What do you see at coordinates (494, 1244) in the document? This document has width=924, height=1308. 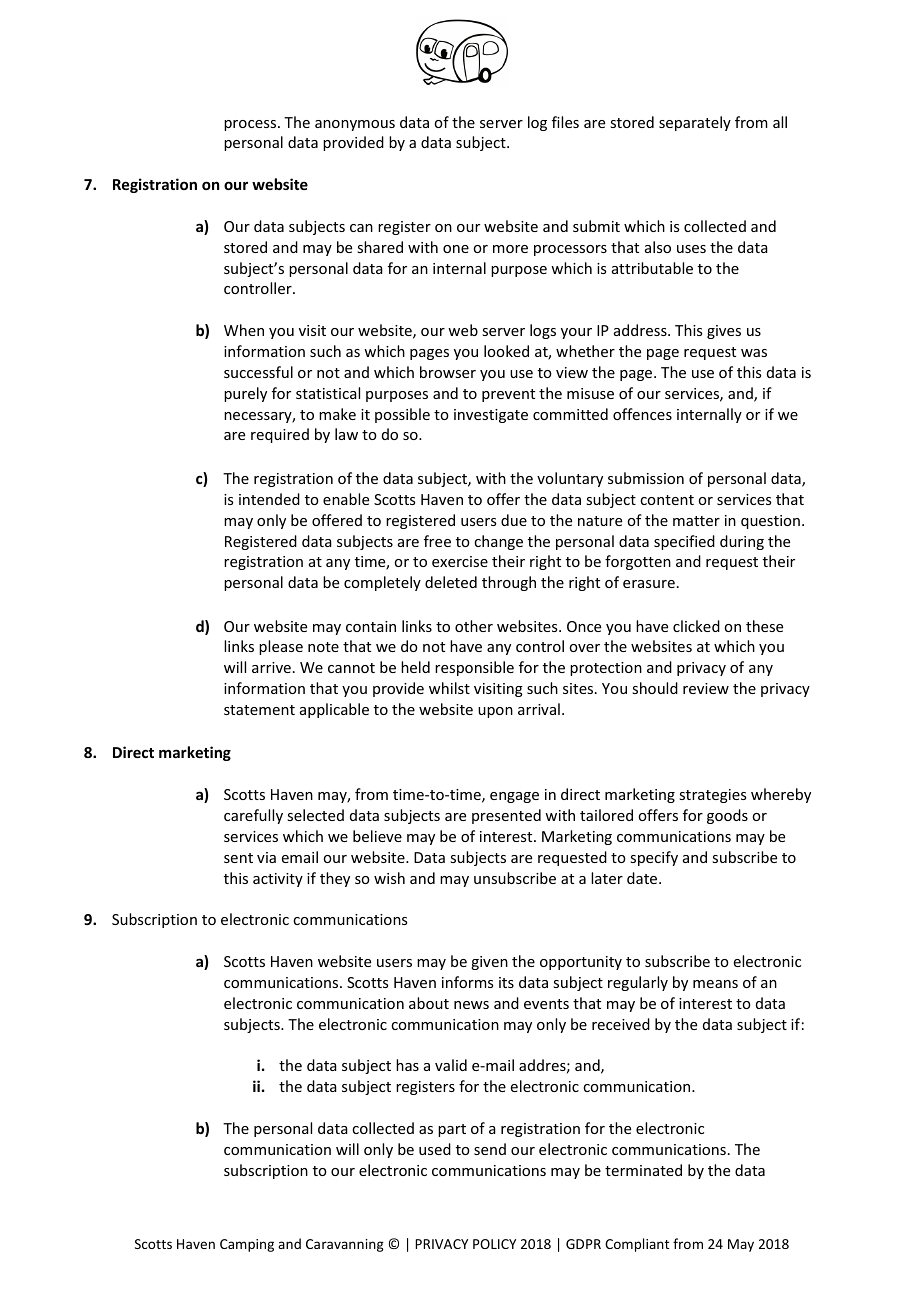 I see `POLICY` at bounding box center [494, 1244].
